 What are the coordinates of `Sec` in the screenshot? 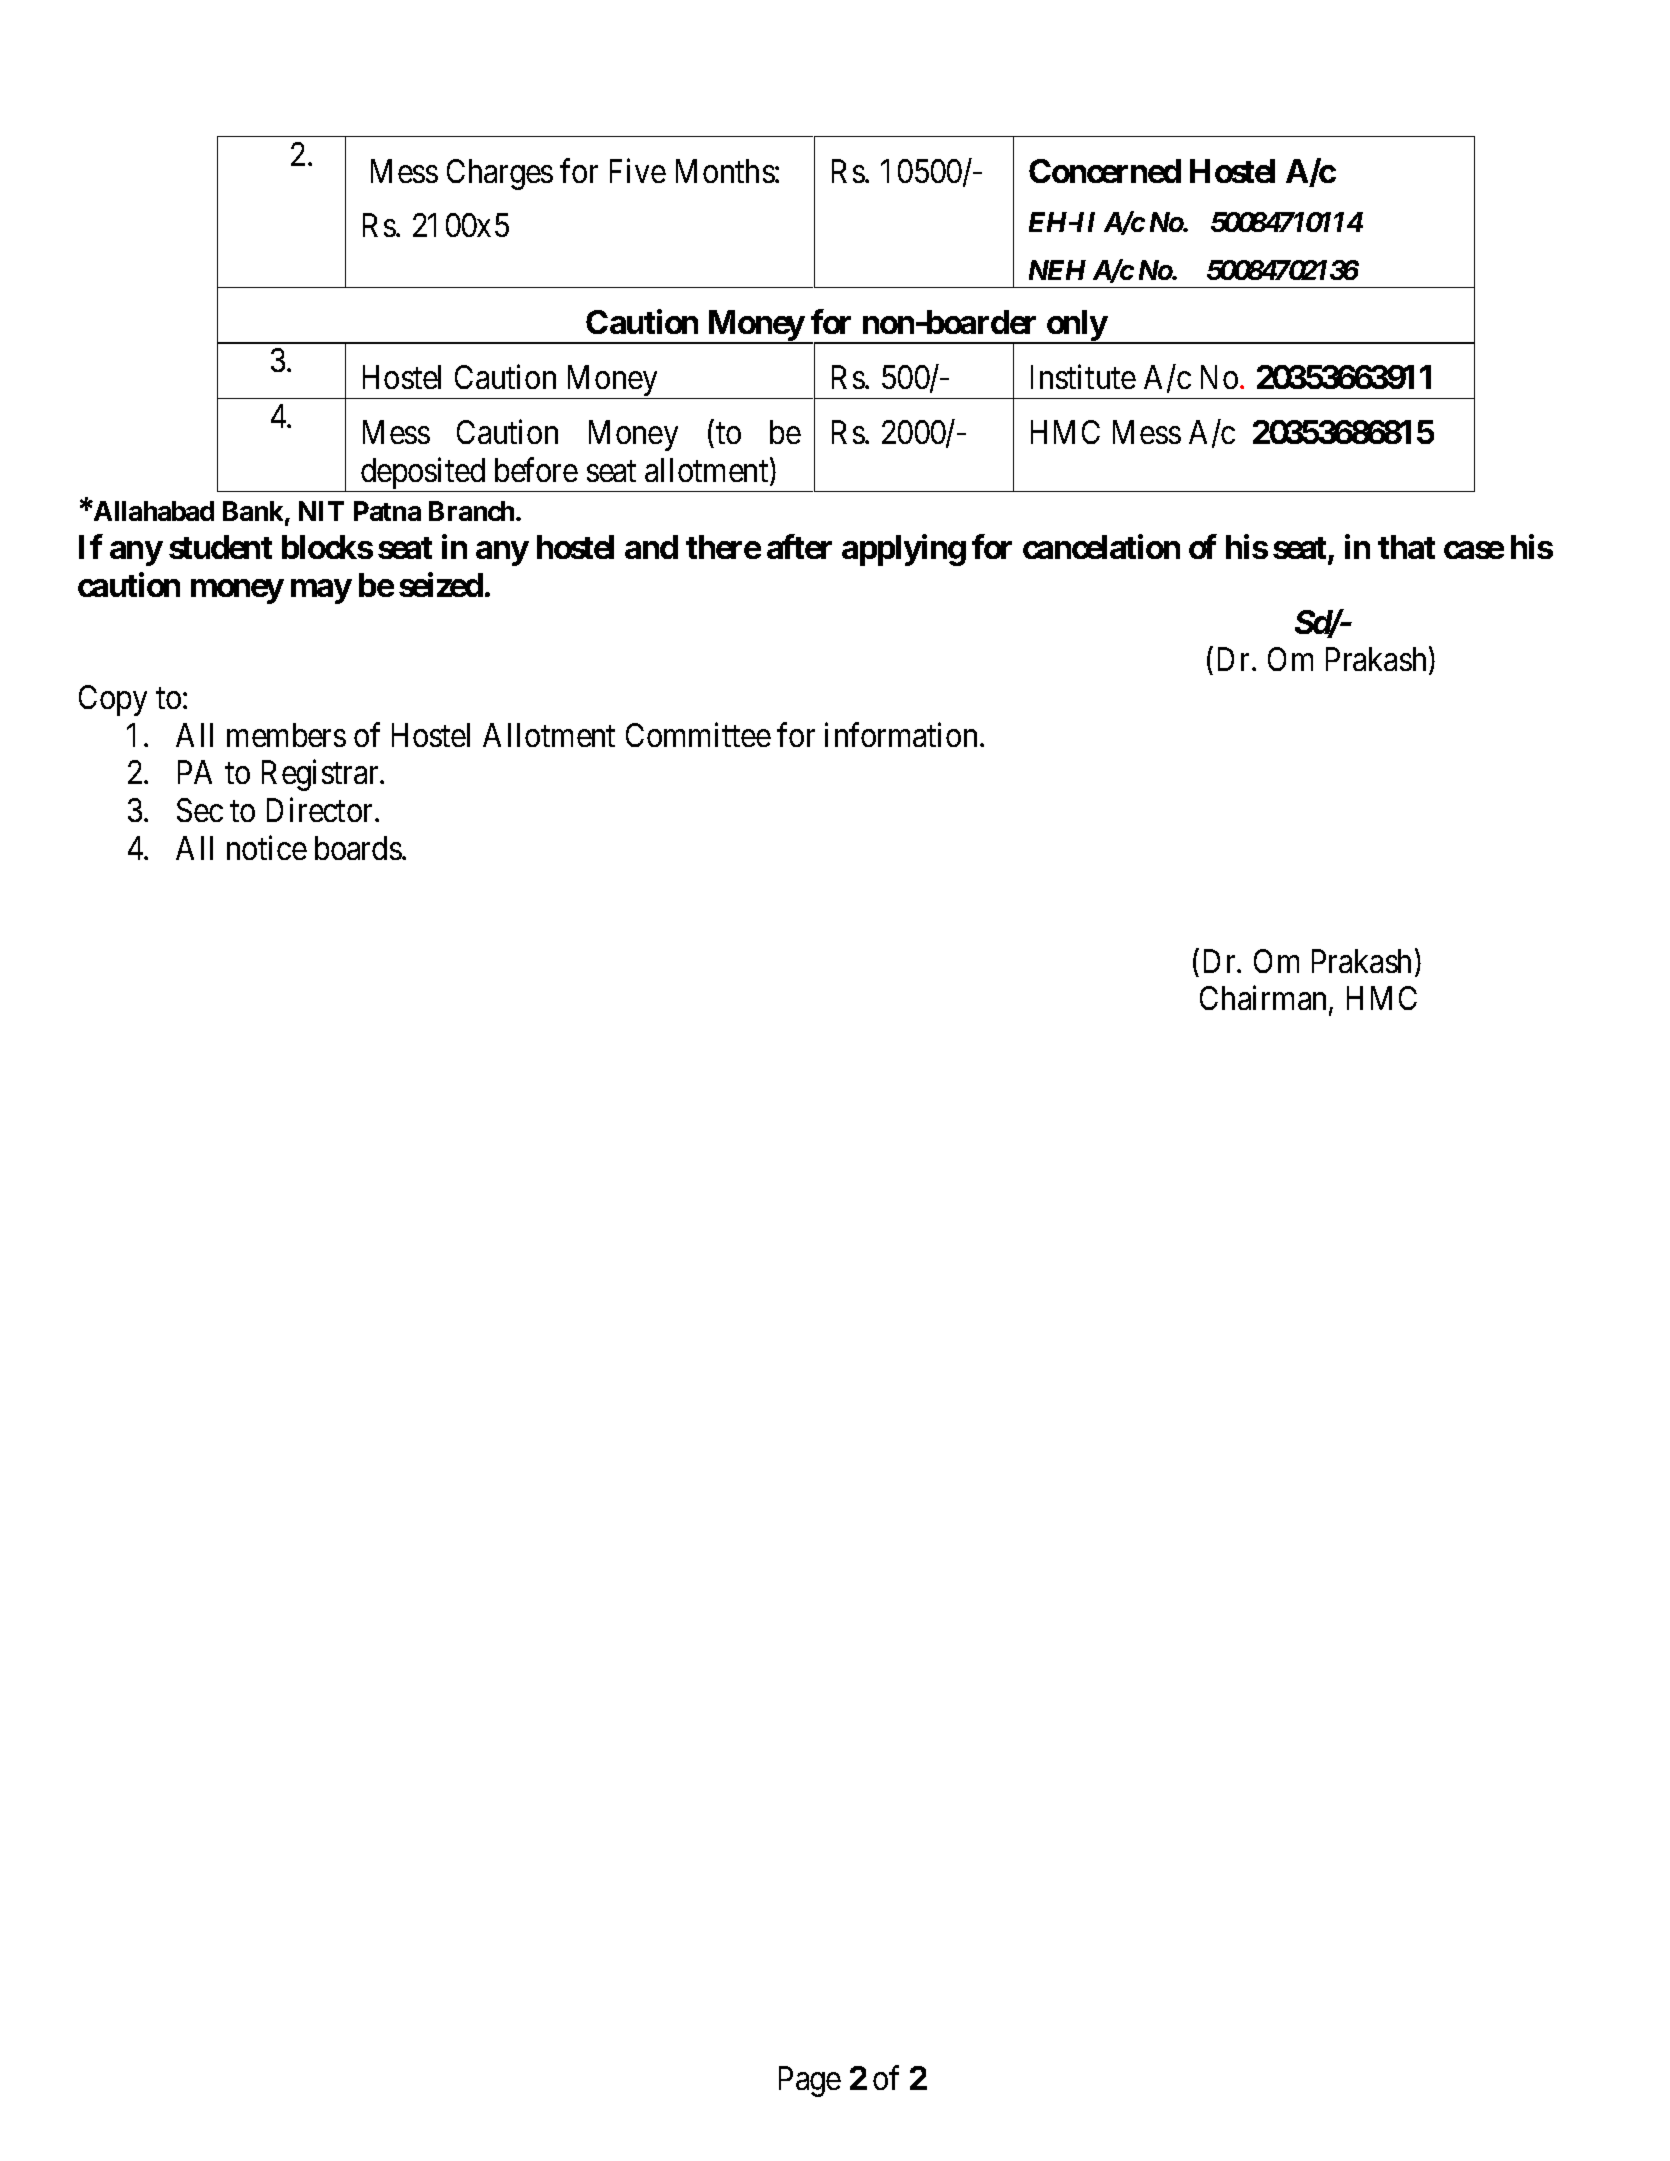 It's located at (200, 810).
